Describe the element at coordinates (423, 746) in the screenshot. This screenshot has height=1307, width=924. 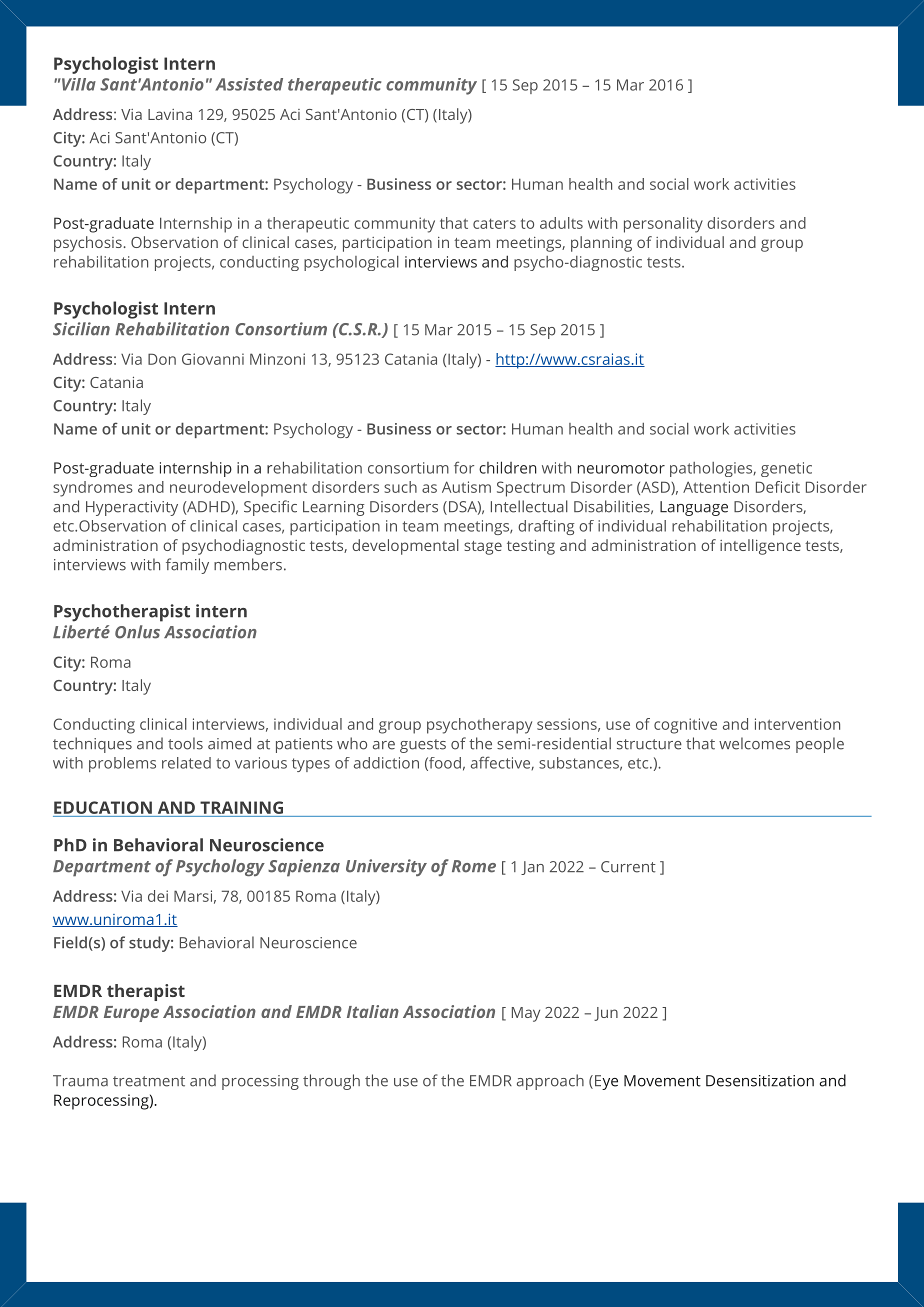
I see `guests` at that location.
